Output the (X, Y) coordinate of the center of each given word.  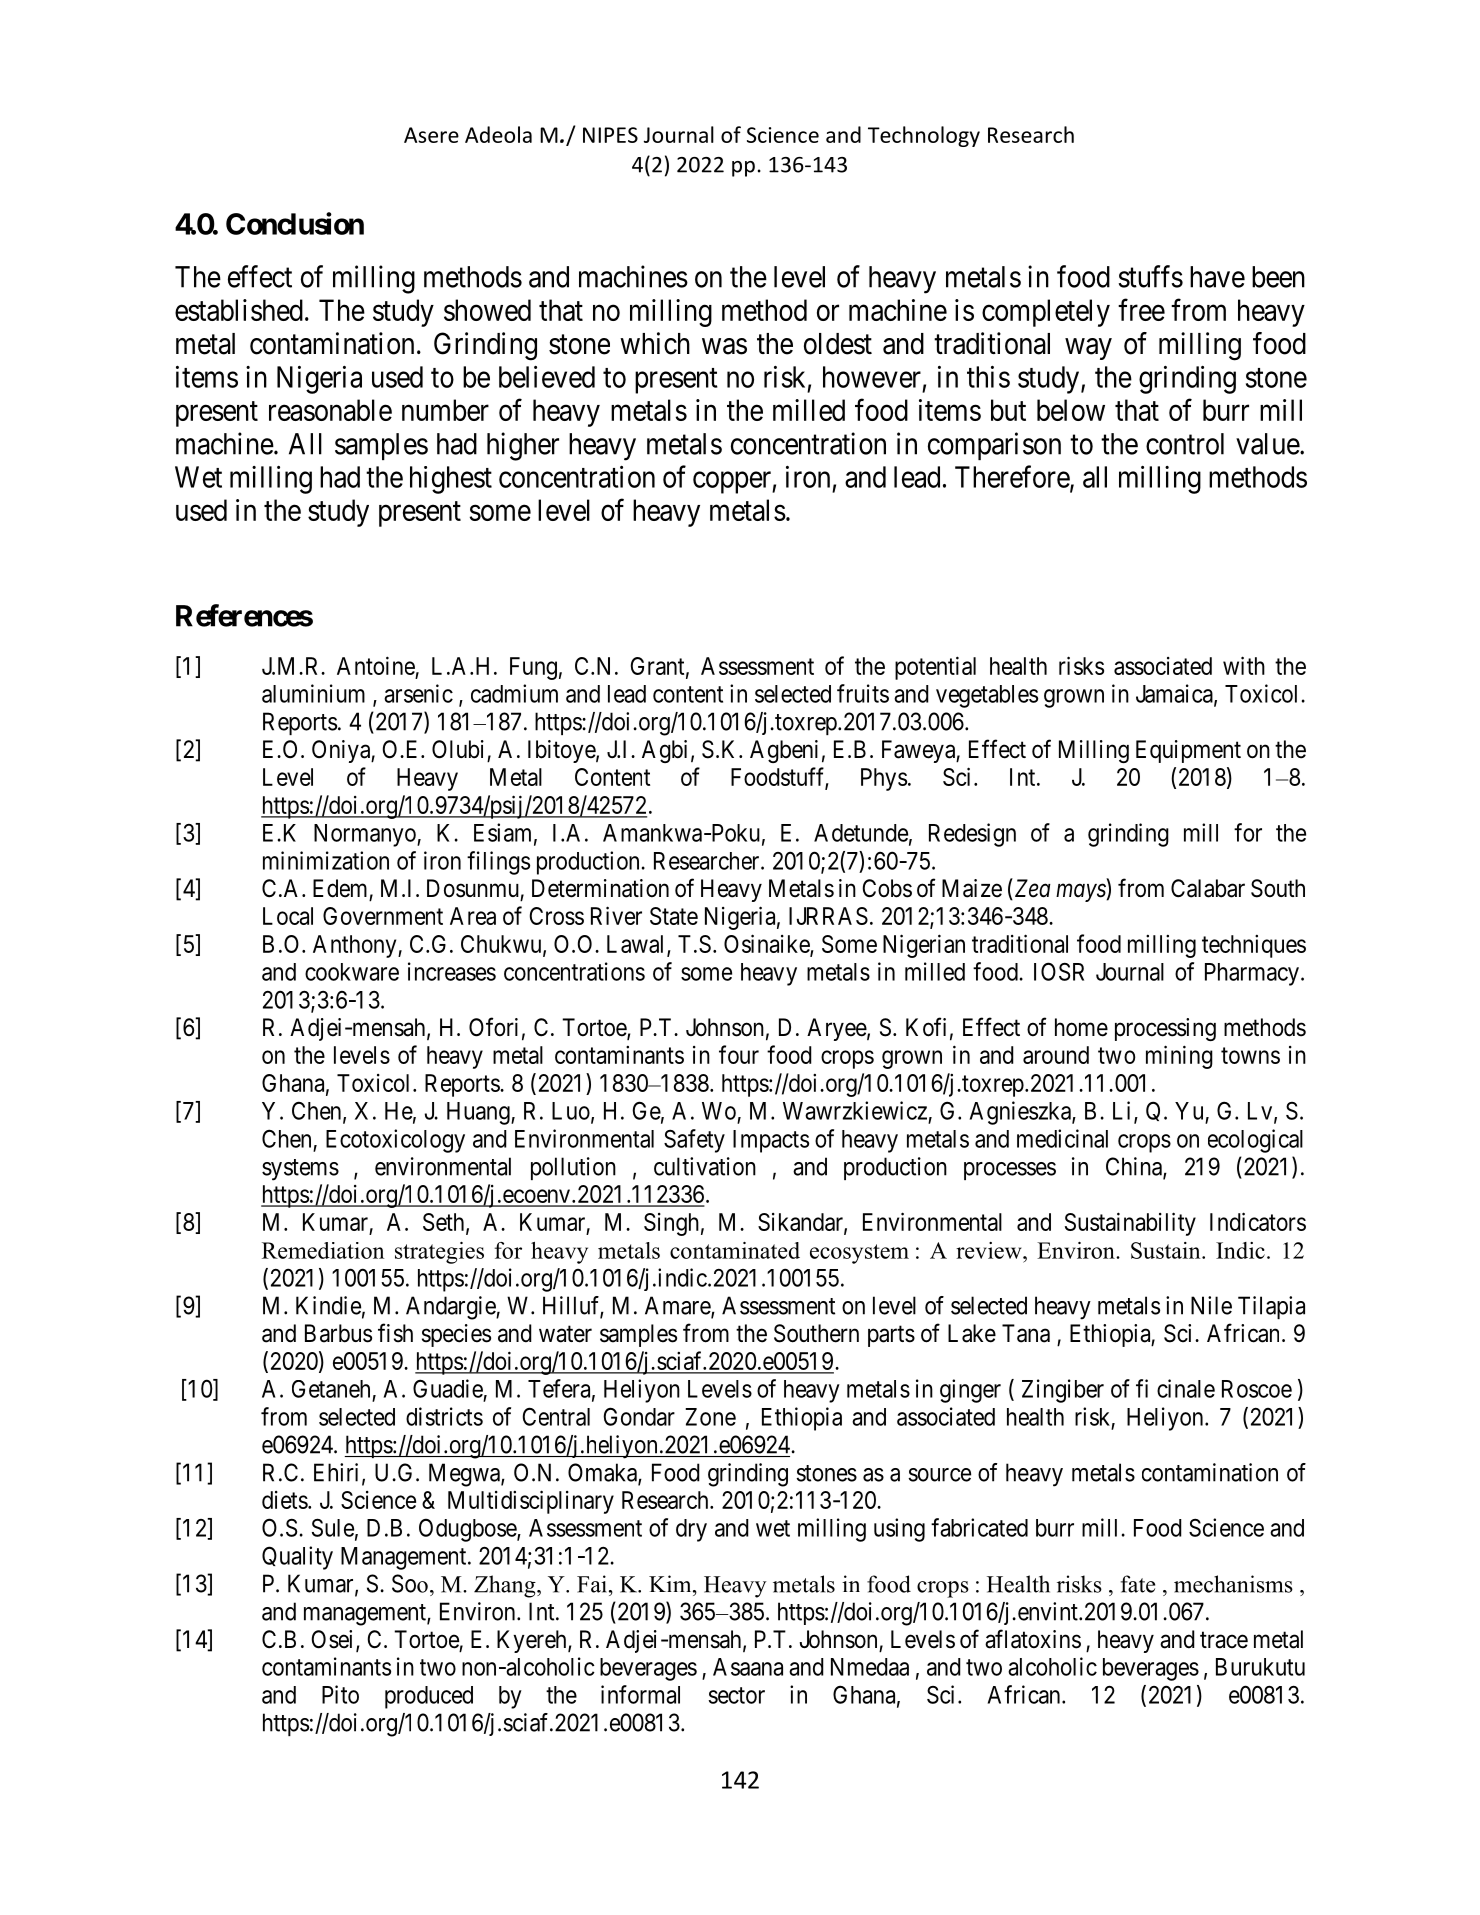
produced (429, 1697)
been (1278, 277)
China (1135, 1167)
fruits (863, 693)
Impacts (771, 1141)
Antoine (376, 665)
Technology (924, 136)
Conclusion (295, 223)
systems (300, 1170)
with (1244, 665)
